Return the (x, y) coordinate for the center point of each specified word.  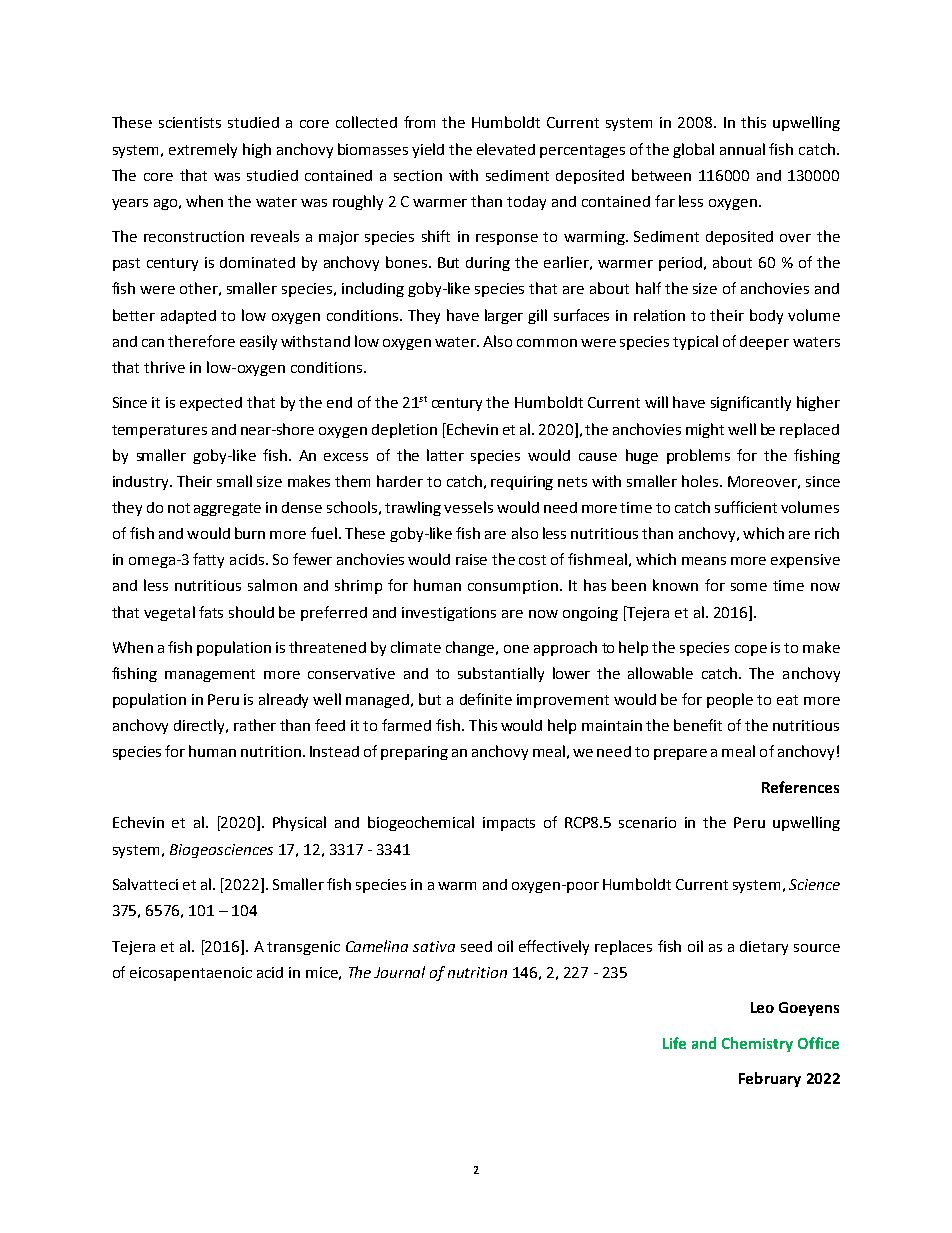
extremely (203, 150)
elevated (506, 149)
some (749, 587)
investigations (449, 614)
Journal (399, 972)
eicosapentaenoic (191, 974)
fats (211, 612)
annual (742, 149)
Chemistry (757, 1044)
